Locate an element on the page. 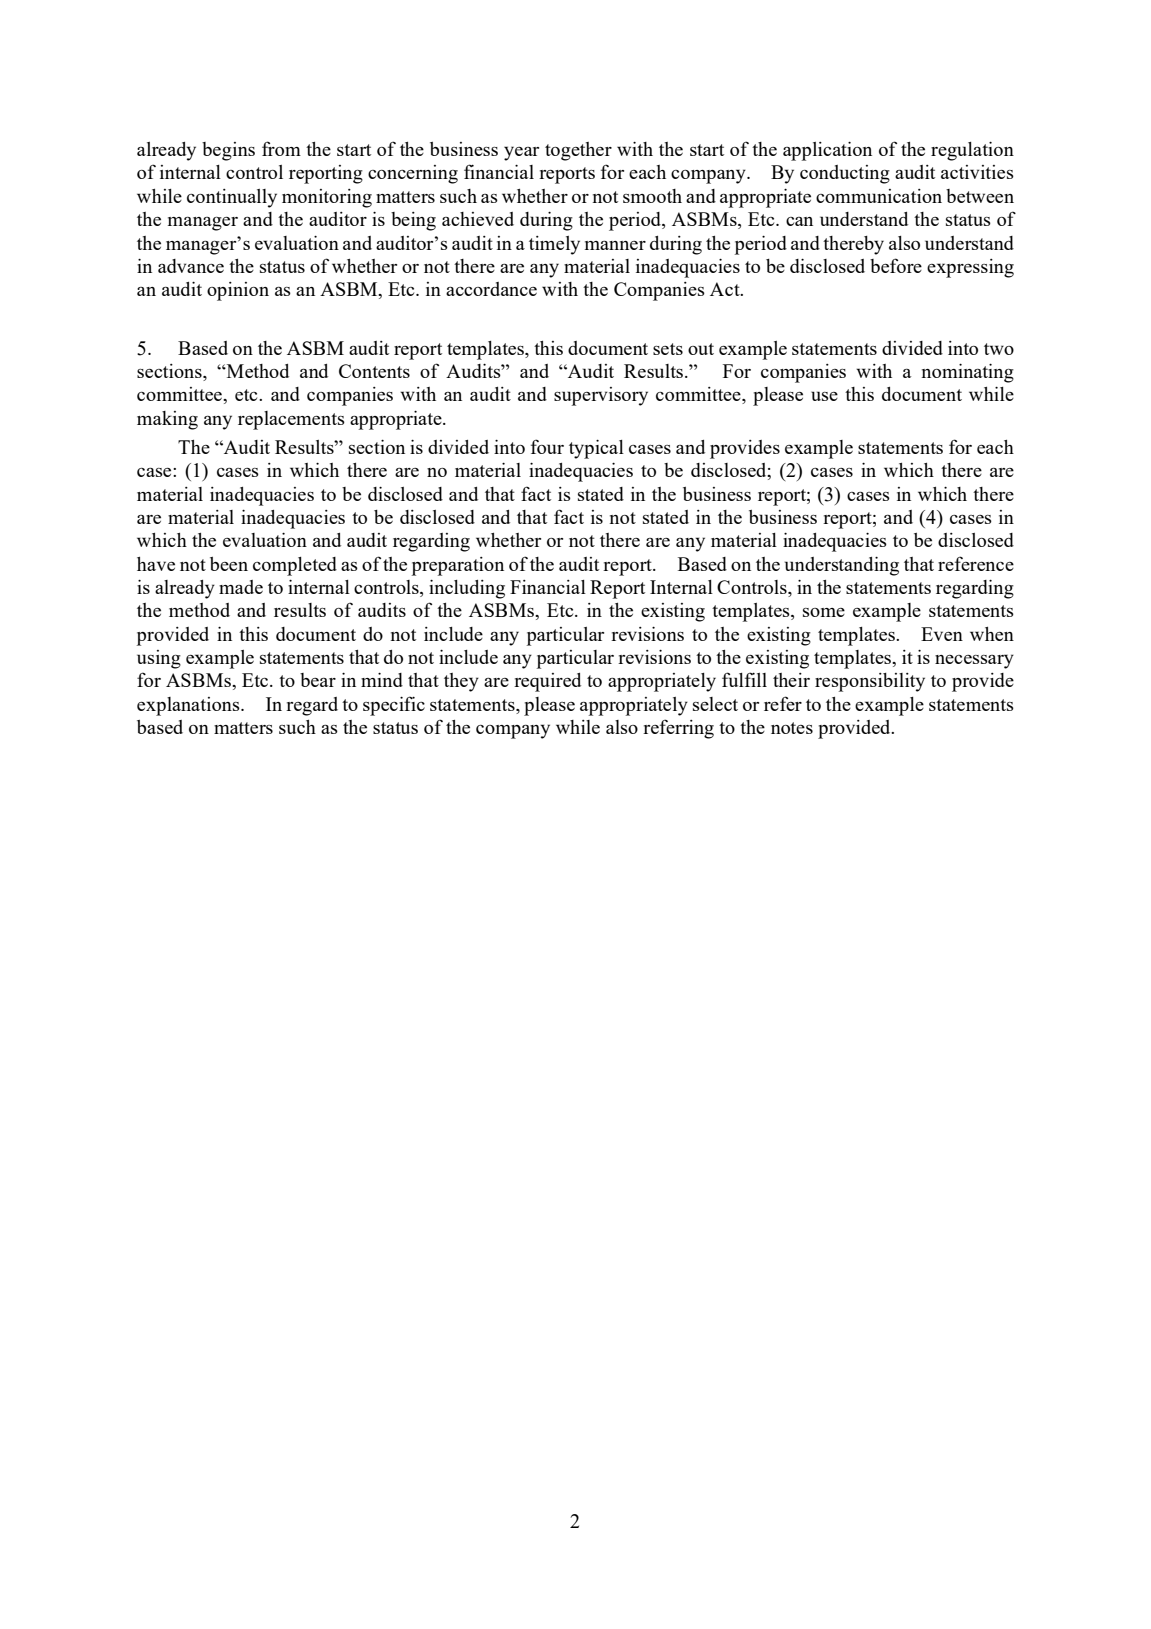 This image has height=1629, width=1151. two is located at coordinates (999, 349).
